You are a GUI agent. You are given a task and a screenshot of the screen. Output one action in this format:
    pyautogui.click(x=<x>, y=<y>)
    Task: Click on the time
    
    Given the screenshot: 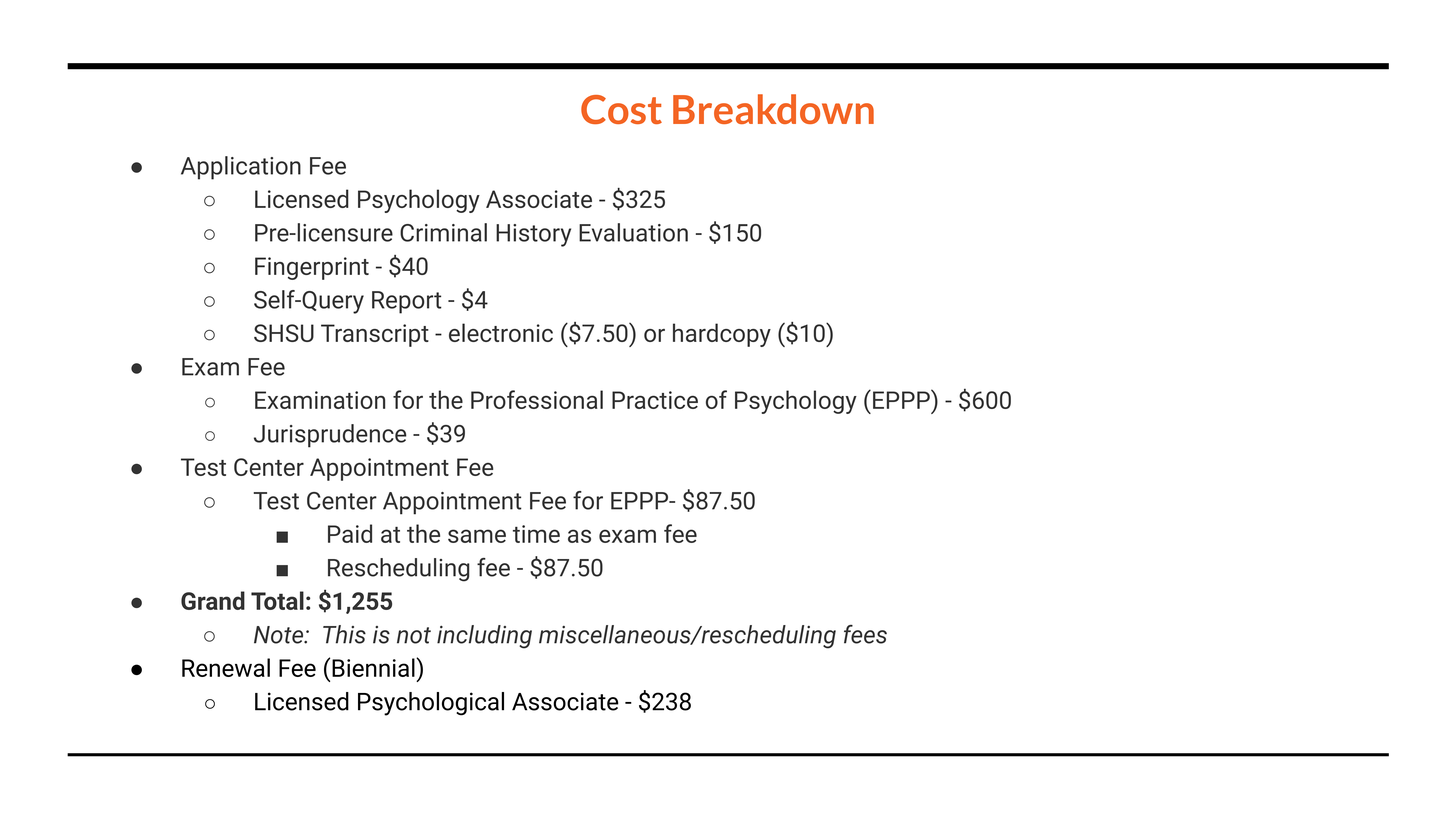 What is the action you would take?
    pyautogui.click(x=536, y=534)
